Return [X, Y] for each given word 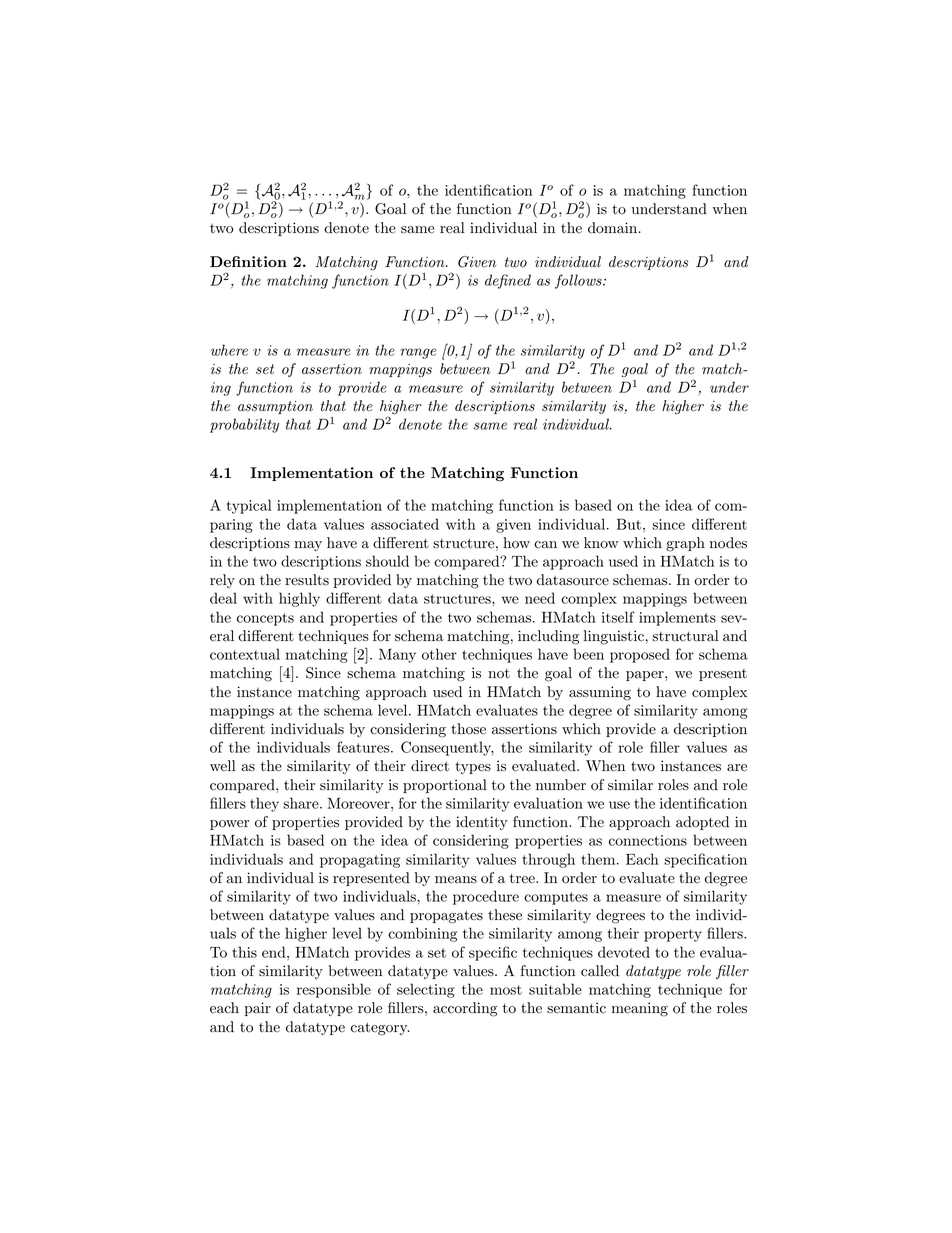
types [473, 768]
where [229, 350]
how [516, 543]
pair [257, 1009]
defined [508, 281]
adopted [702, 823]
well [223, 766]
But [629, 524]
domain [612, 228]
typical [249, 506]
